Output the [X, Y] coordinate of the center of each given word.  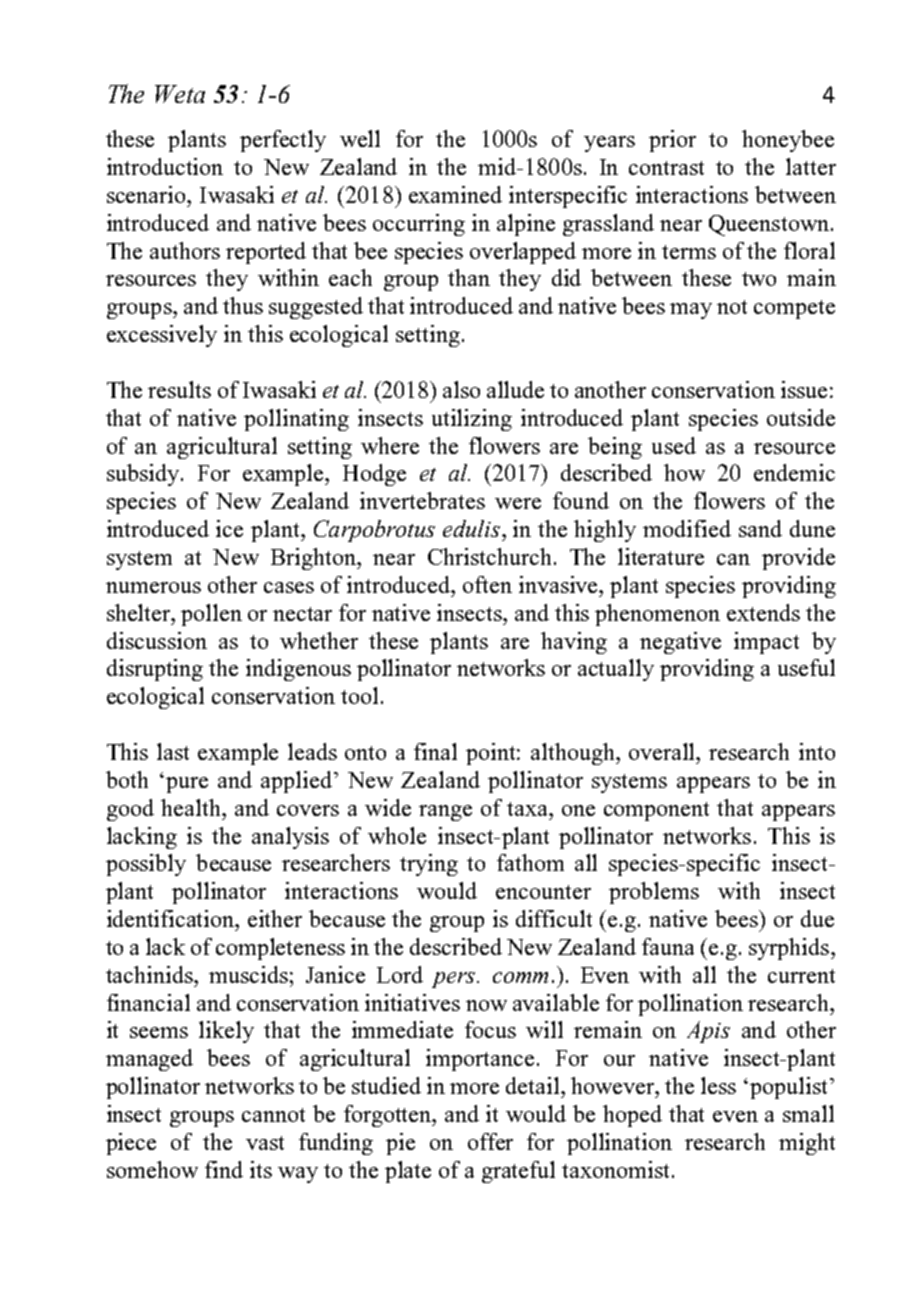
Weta [180, 94]
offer [490, 1141]
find [224, 1169]
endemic [794, 472]
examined [455, 194]
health [192, 807]
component [656, 811]
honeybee [788, 141]
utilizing [472, 420]
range [445, 813]
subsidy [144, 475]
